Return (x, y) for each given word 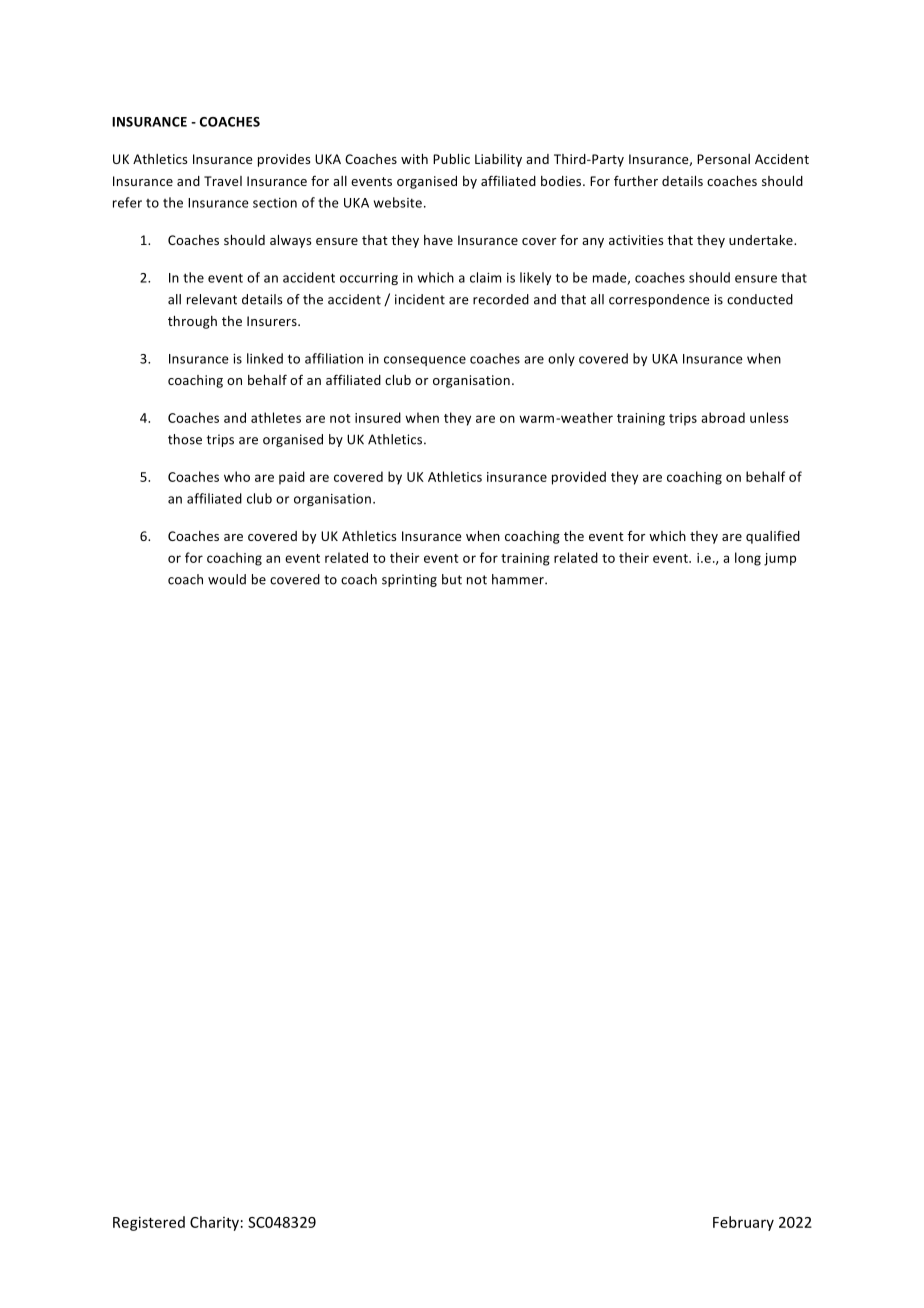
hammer (519, 579)
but (452, 579)
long (748, 559)
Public (451, 159)
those (185, 439)
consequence (425, 361)
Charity (214, 1223)
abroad (723, 417)
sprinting (409, 580)
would (227, 579)
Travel (223, 181)
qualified (773, 537)
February (743, 1223)
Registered (149, 1223)
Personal (723, 159)
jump (780, 559)
